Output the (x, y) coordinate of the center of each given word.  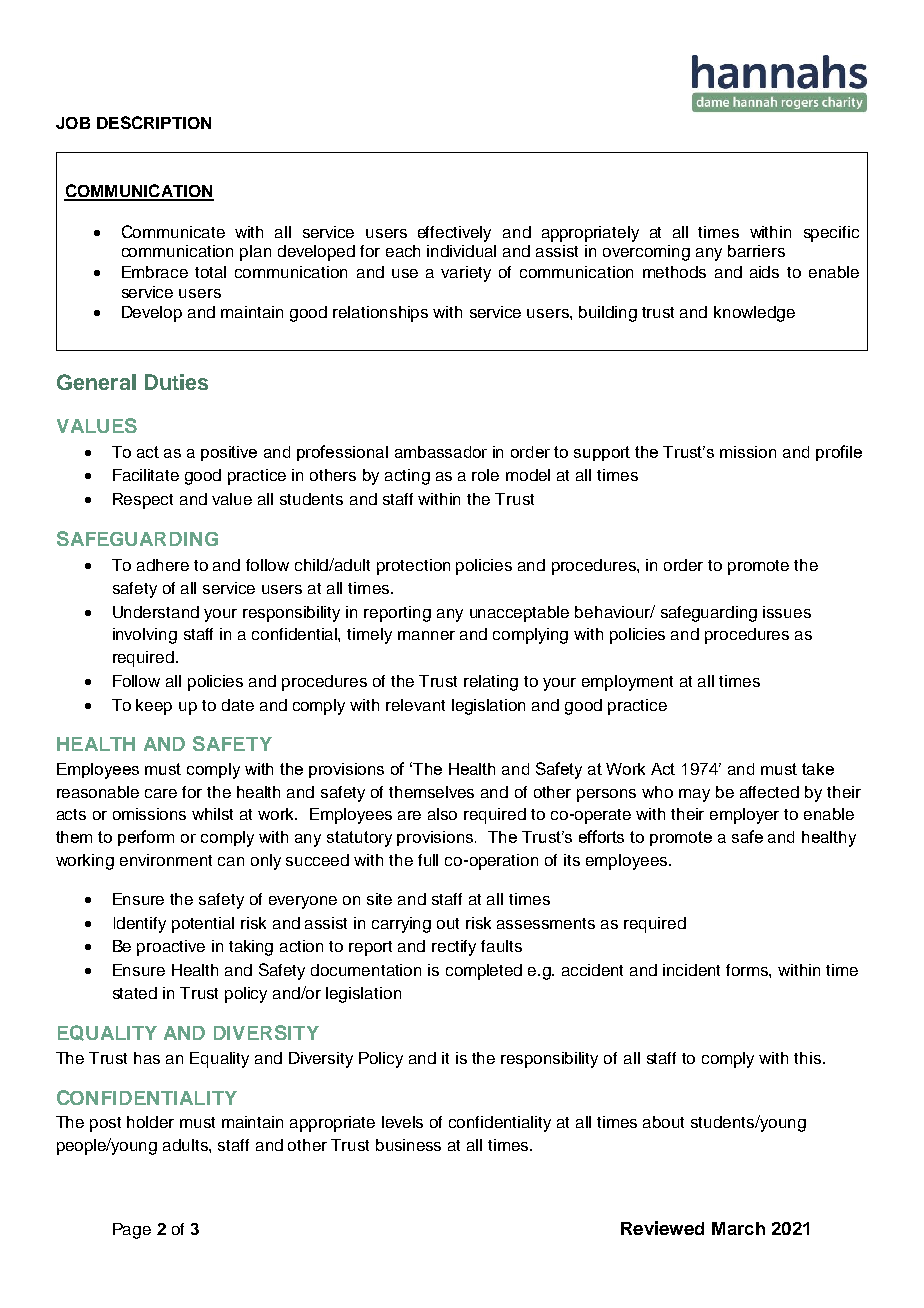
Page (132, 1231)
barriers (756, 251)
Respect (143, 501)
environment (166, 860)
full (428, 860)
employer (744, 816)
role (485, 475)
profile (839, 453)
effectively (454, 234)
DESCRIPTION (154, 122)
